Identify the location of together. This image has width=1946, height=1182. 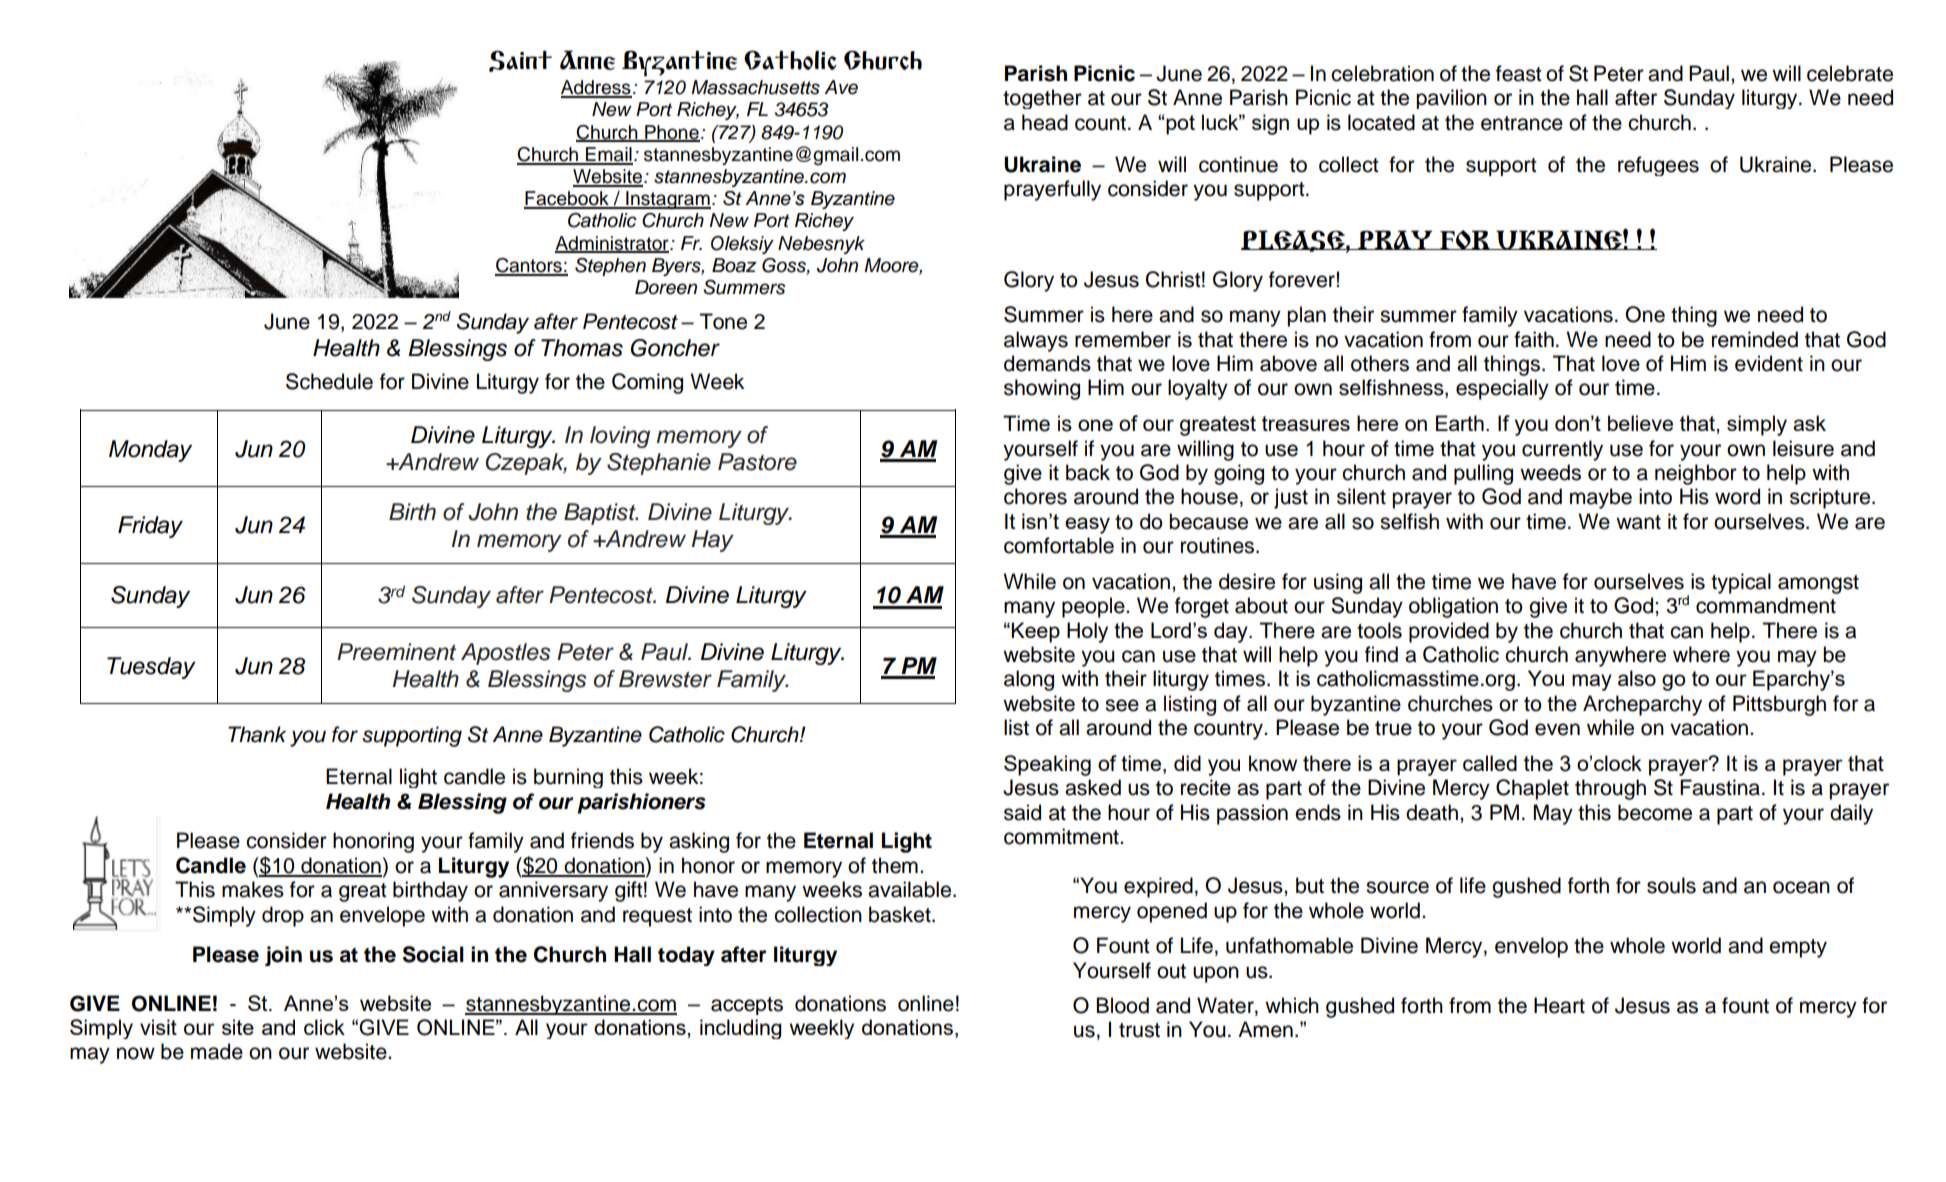
(1042, 99).
